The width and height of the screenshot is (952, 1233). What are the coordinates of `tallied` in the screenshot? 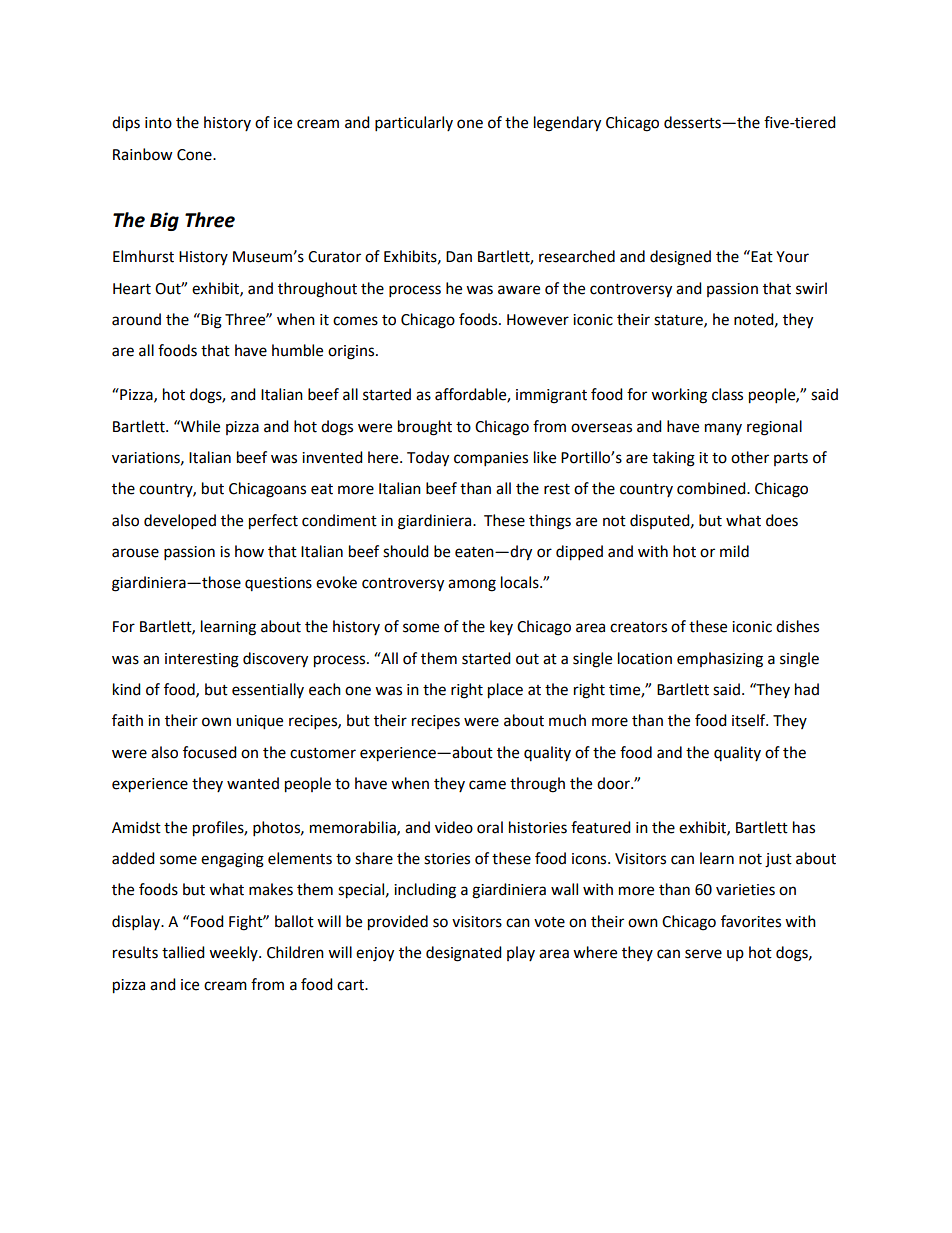 It's located at (183, 952).
